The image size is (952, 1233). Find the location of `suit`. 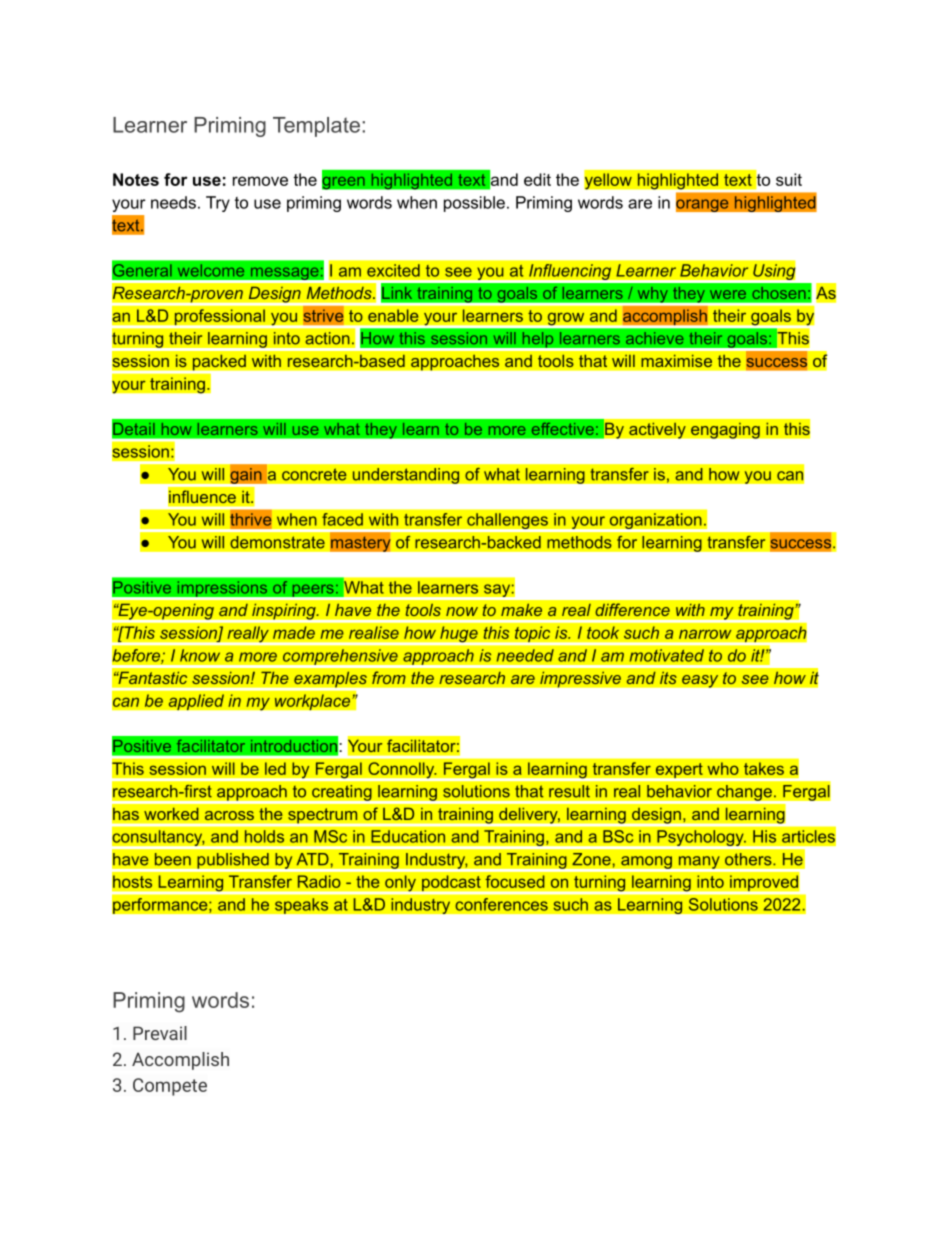

suit is located at coordinates (789, 179).
